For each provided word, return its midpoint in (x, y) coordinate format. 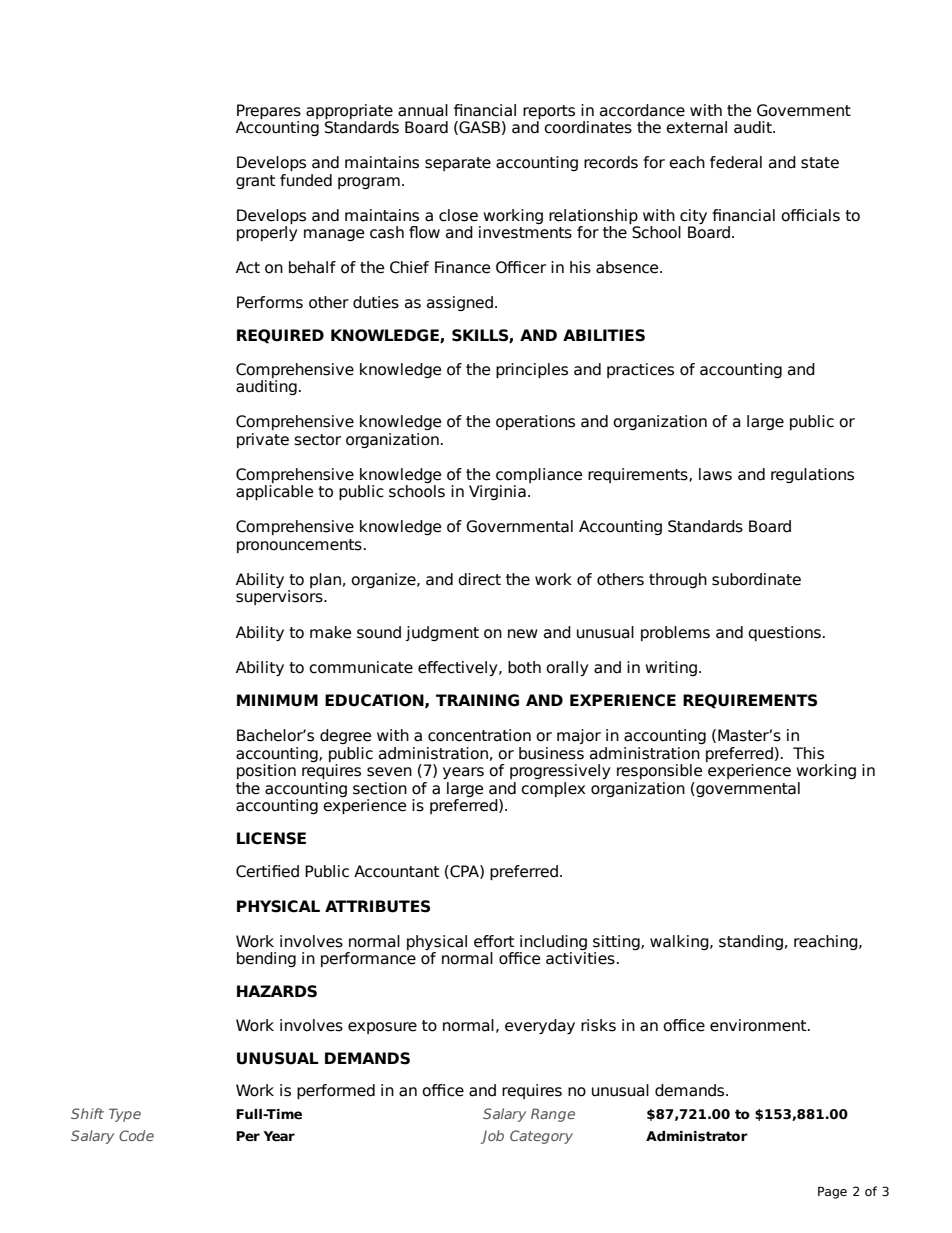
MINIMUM (277, 700)
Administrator (697, 1136)
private (263, 440)
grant (255, 182)
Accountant (396, 871)
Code (136, 1135)
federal (736, 162)
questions (784, 633)
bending (266, 959)
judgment (442, 633)
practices (640, 370)
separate (458, 164)
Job (492, 1137)
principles (532, 370)
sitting (617, 944)
